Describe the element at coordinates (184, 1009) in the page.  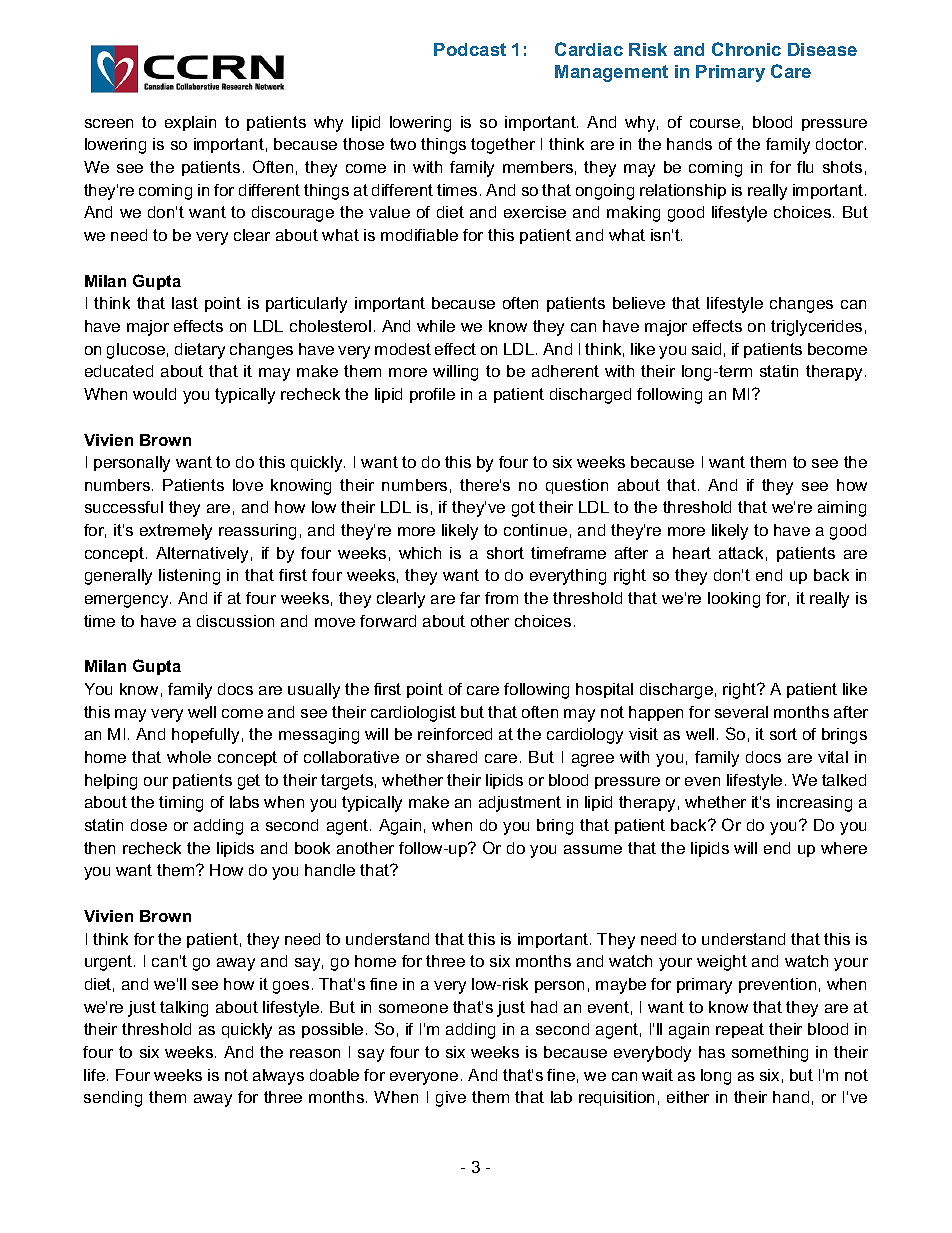
I see `talking` at that location.
